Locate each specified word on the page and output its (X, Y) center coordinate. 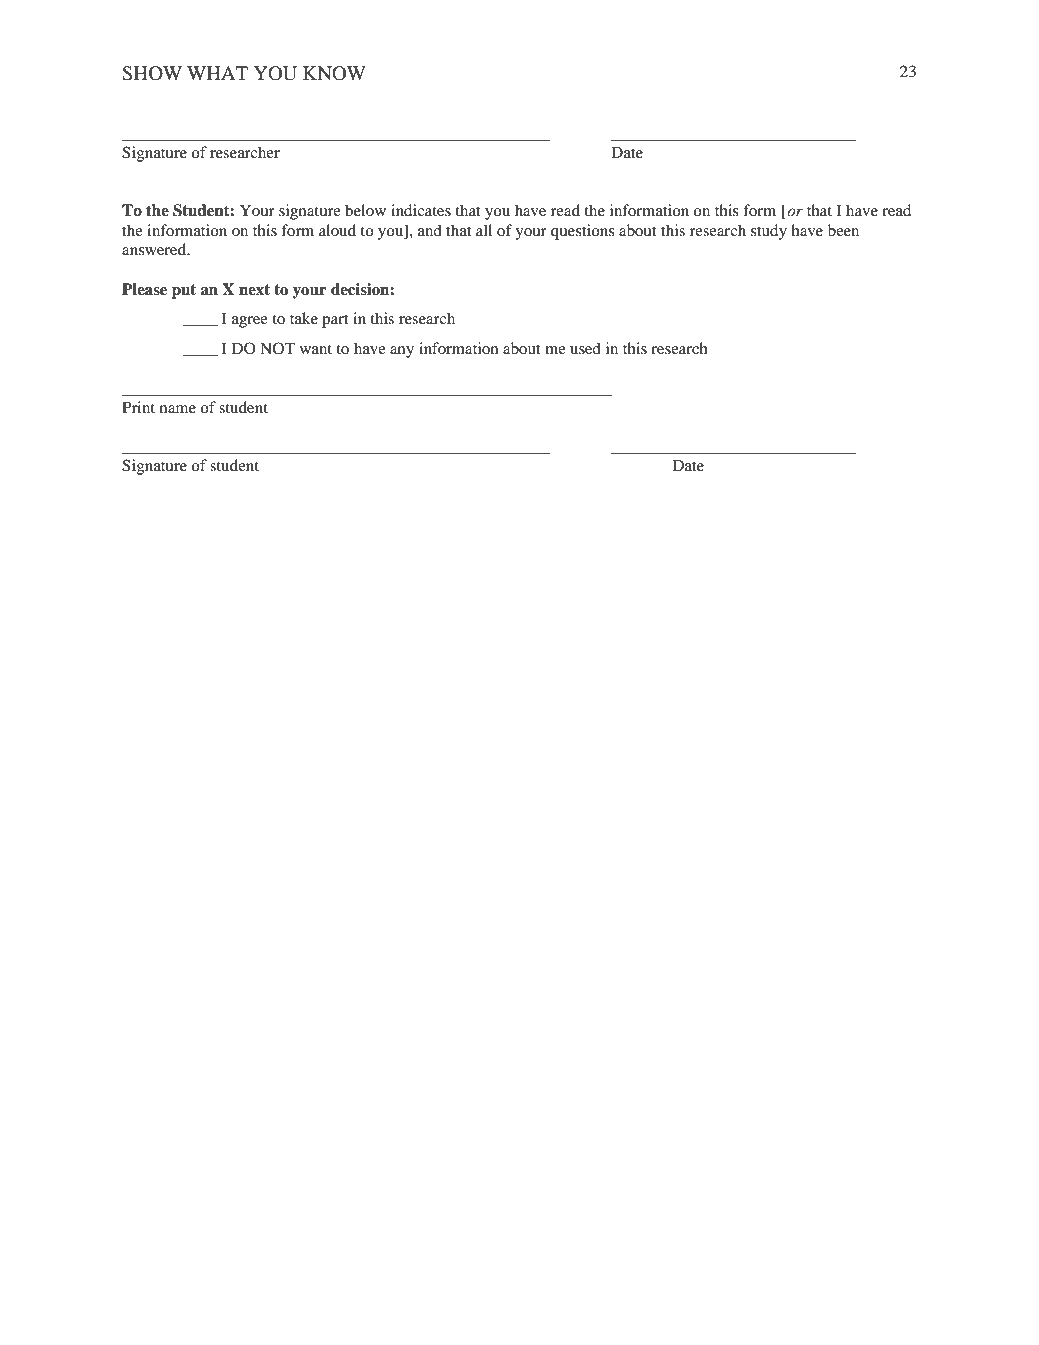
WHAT (217, 73)
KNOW (334, 73)
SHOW (152, 73)
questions (583, 232)
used (585, 348)
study (769, 232)
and (430, 230)
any (402, 352)
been (843, 230)
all (484, 230)
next (254, 290)
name (178, 409)
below (365, 210)
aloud (337, 230)
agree (250, 322)
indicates (421, 210)
